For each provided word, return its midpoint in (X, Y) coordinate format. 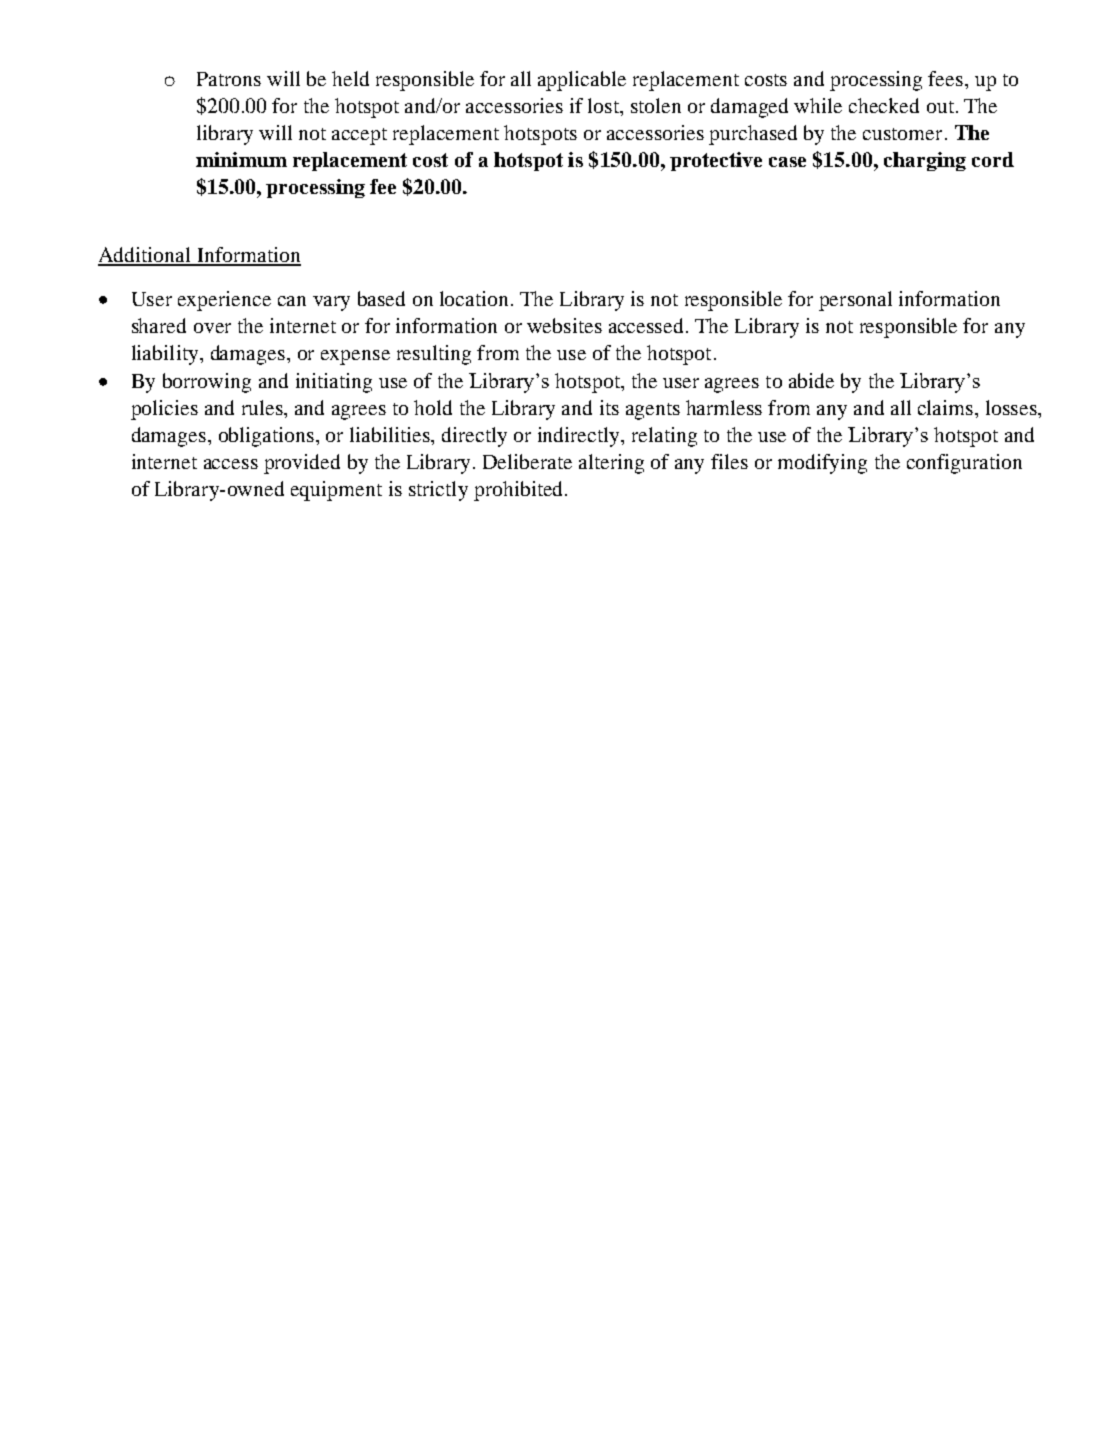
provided (302, 464)
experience (224, 301)
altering (611, 464)
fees (945, 78)
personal (855, 301)
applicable (582, 81)
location (474, 298)
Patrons (229, 79)
